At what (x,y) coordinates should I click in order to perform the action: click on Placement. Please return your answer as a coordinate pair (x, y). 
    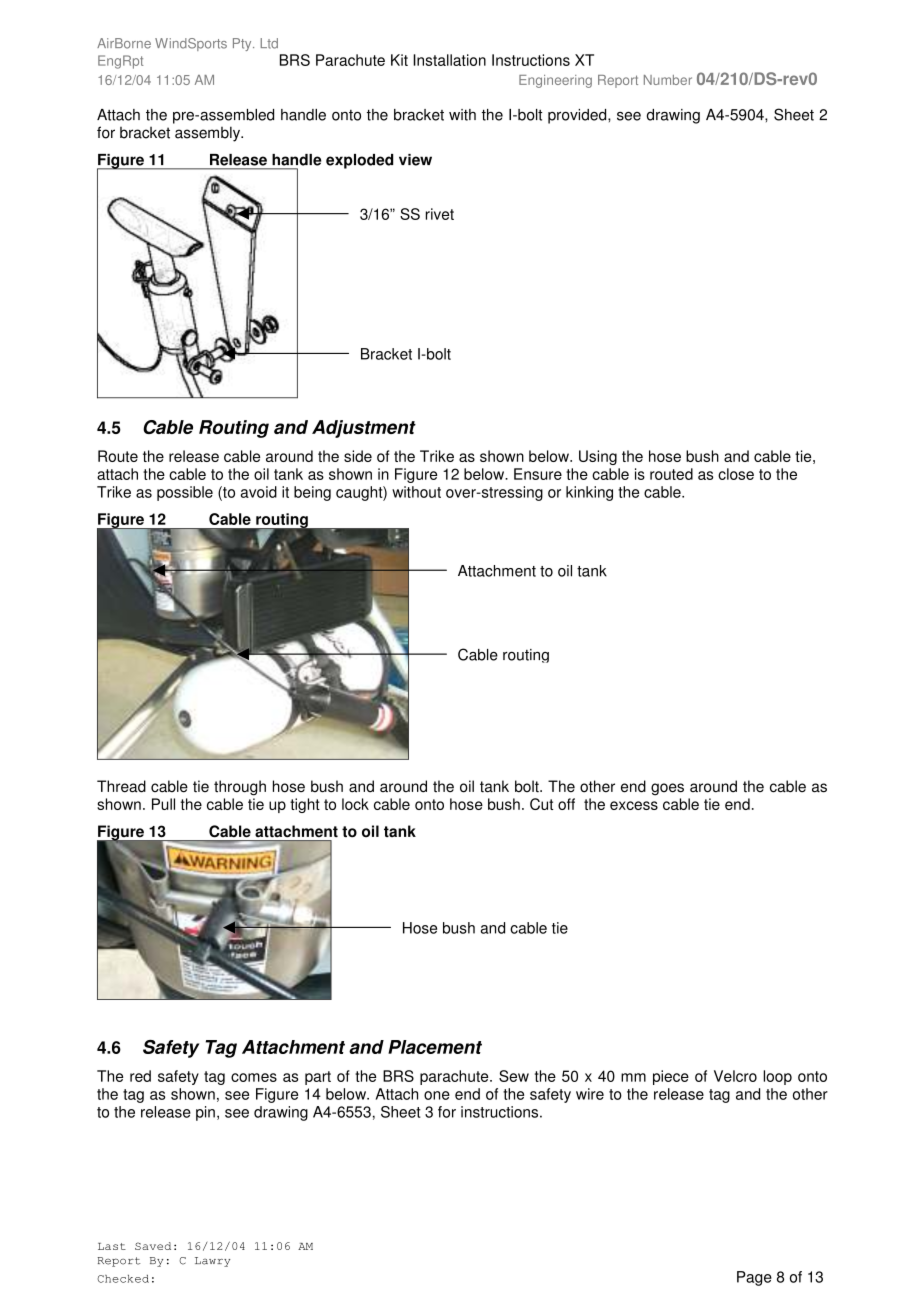
    Looking at the image, I should click on (435, 1047).
